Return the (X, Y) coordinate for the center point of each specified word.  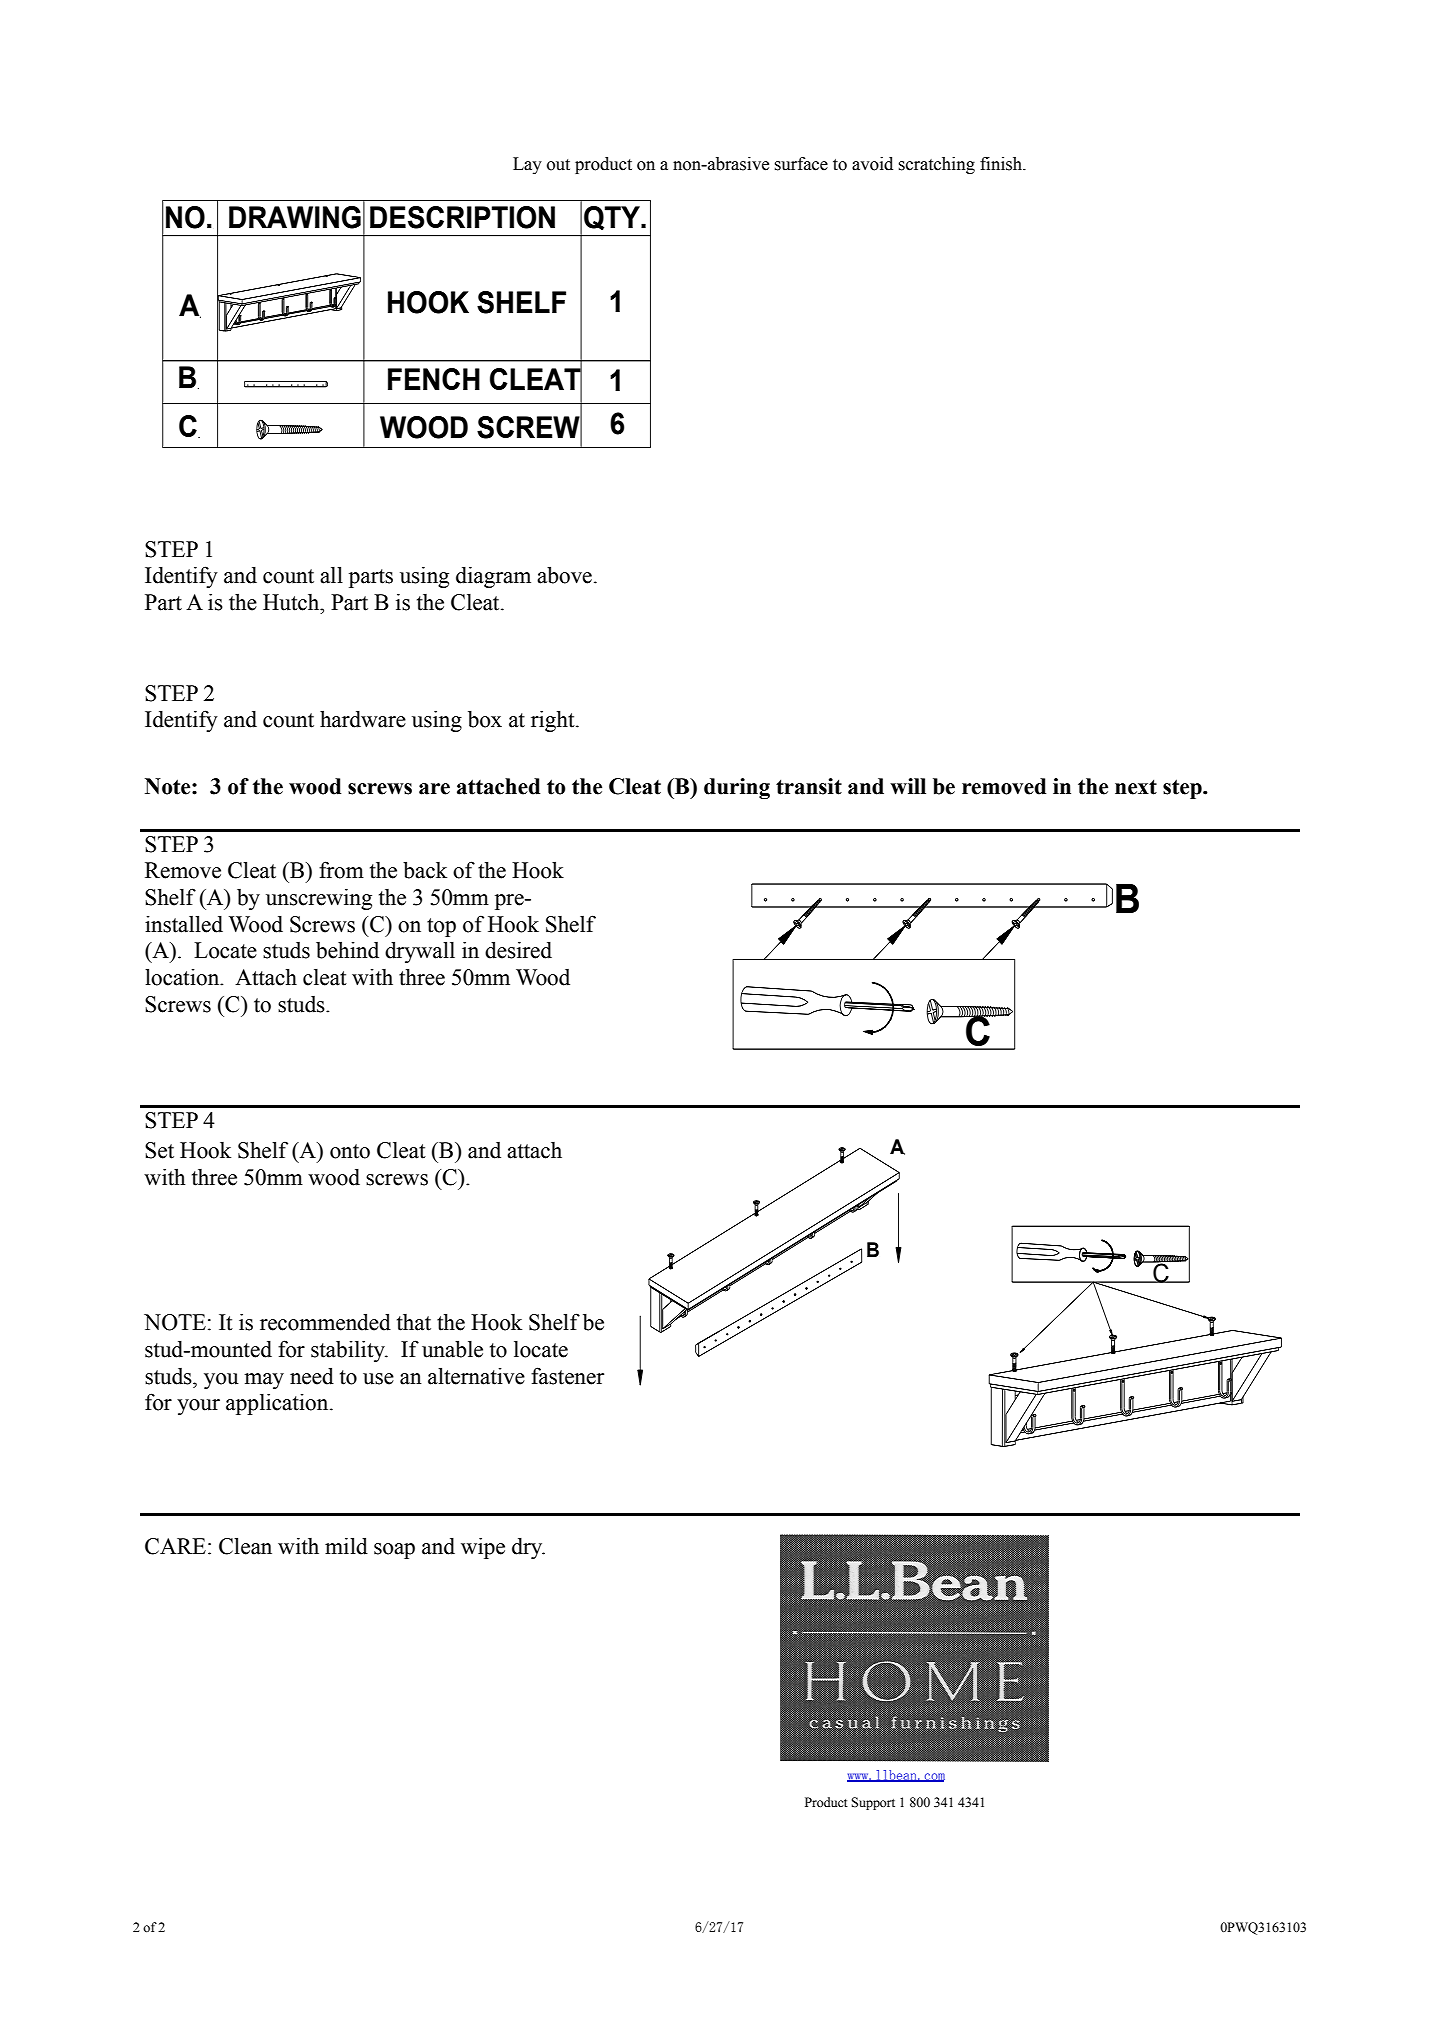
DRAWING (295, 217)
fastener (567, 1376)
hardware (363, 719)
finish (1002, 164)
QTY (613, 218)
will (908, 786)
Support (873, 1803)
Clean (245, 1546)
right (554, 721)
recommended (325, 1322)
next (1136, 787)
